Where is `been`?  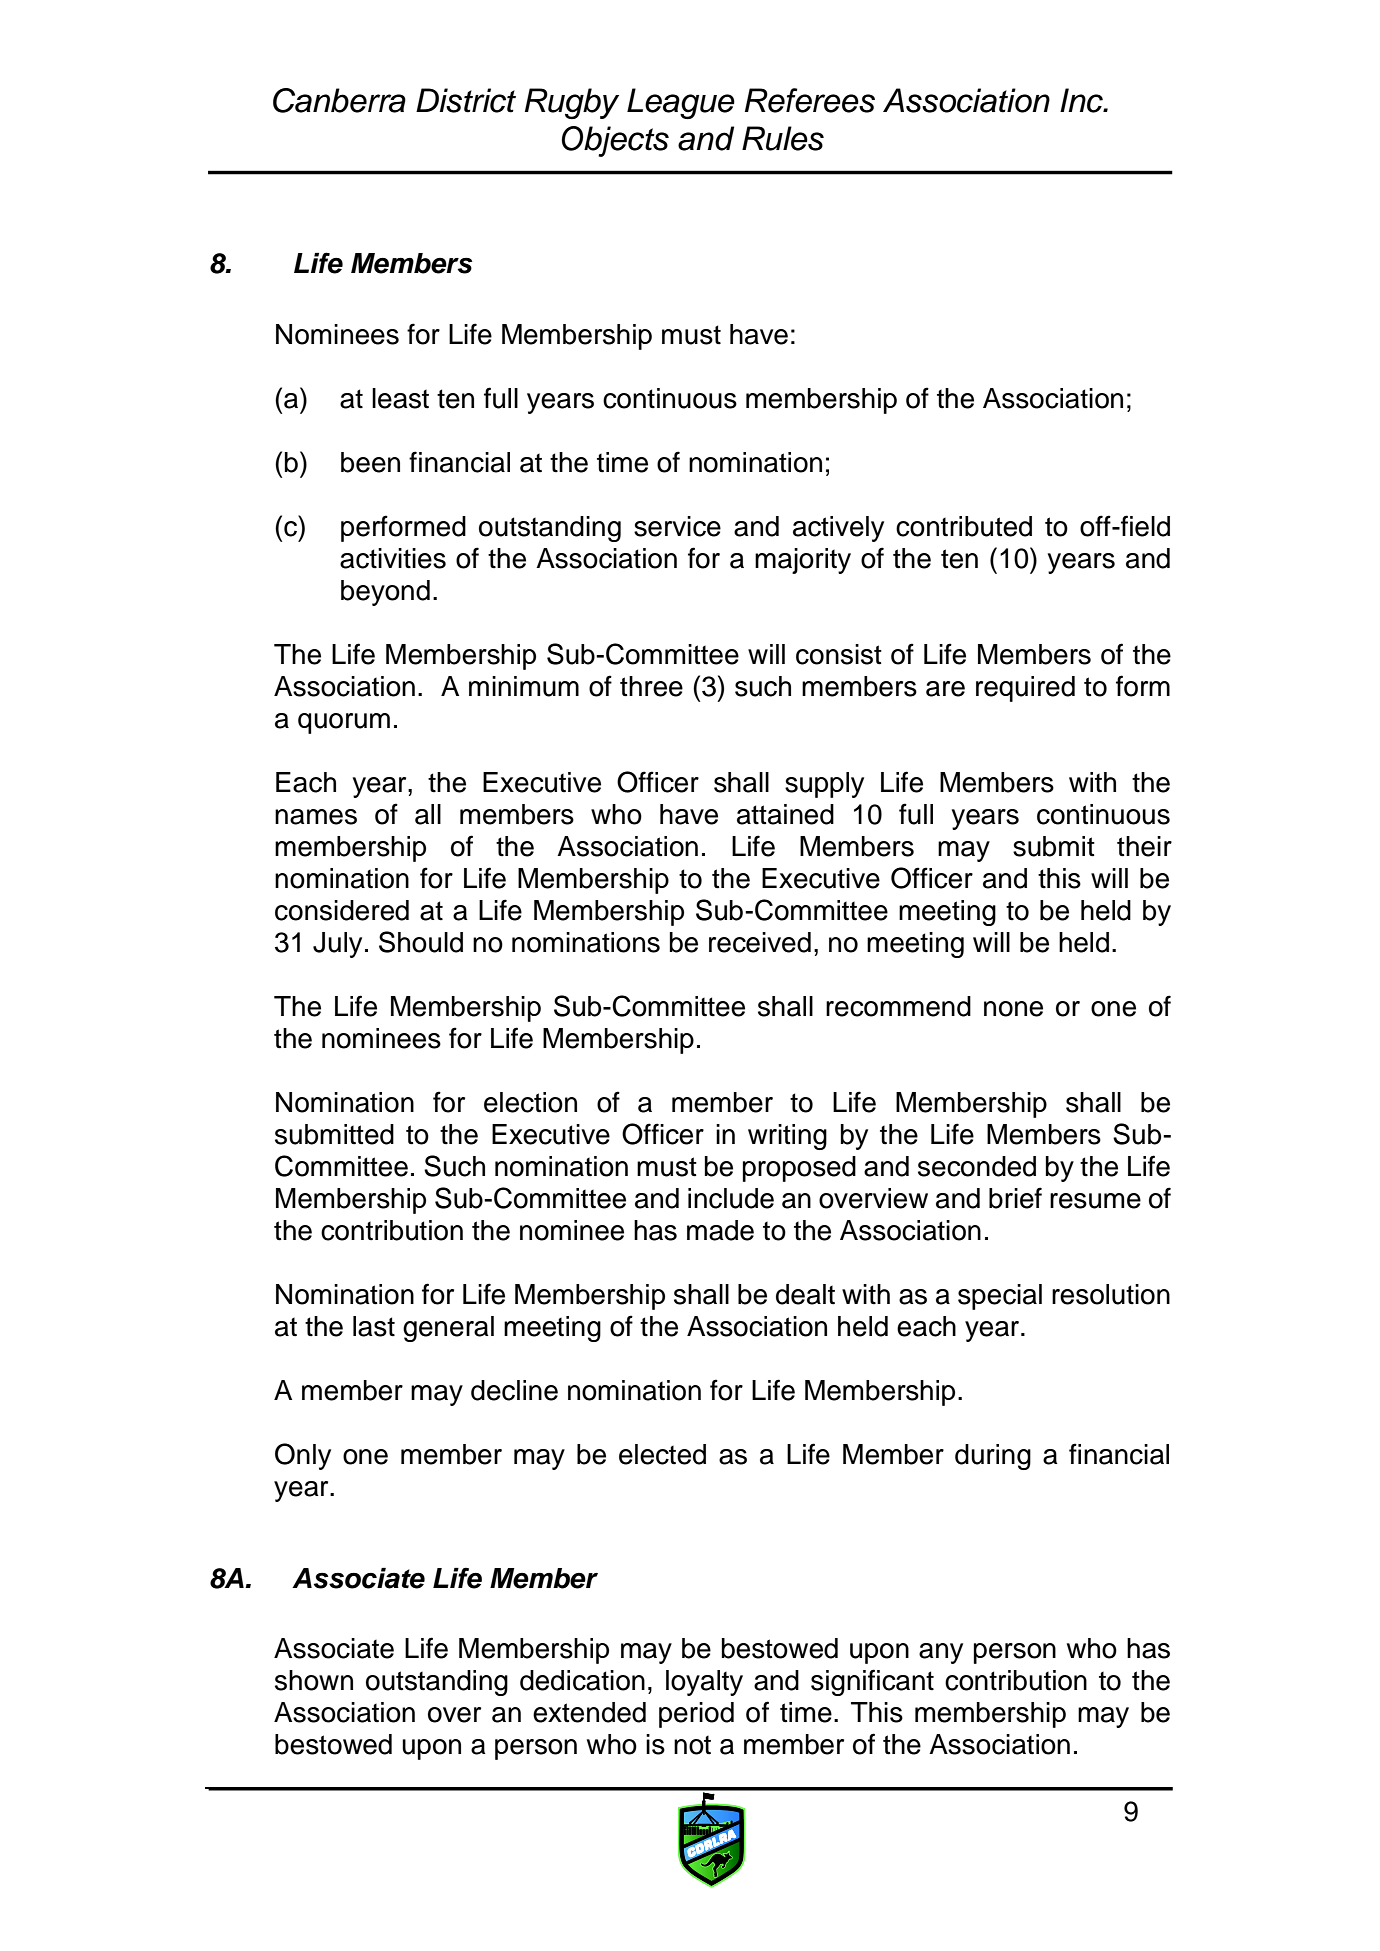 been is located at coordinates (370, 462).
